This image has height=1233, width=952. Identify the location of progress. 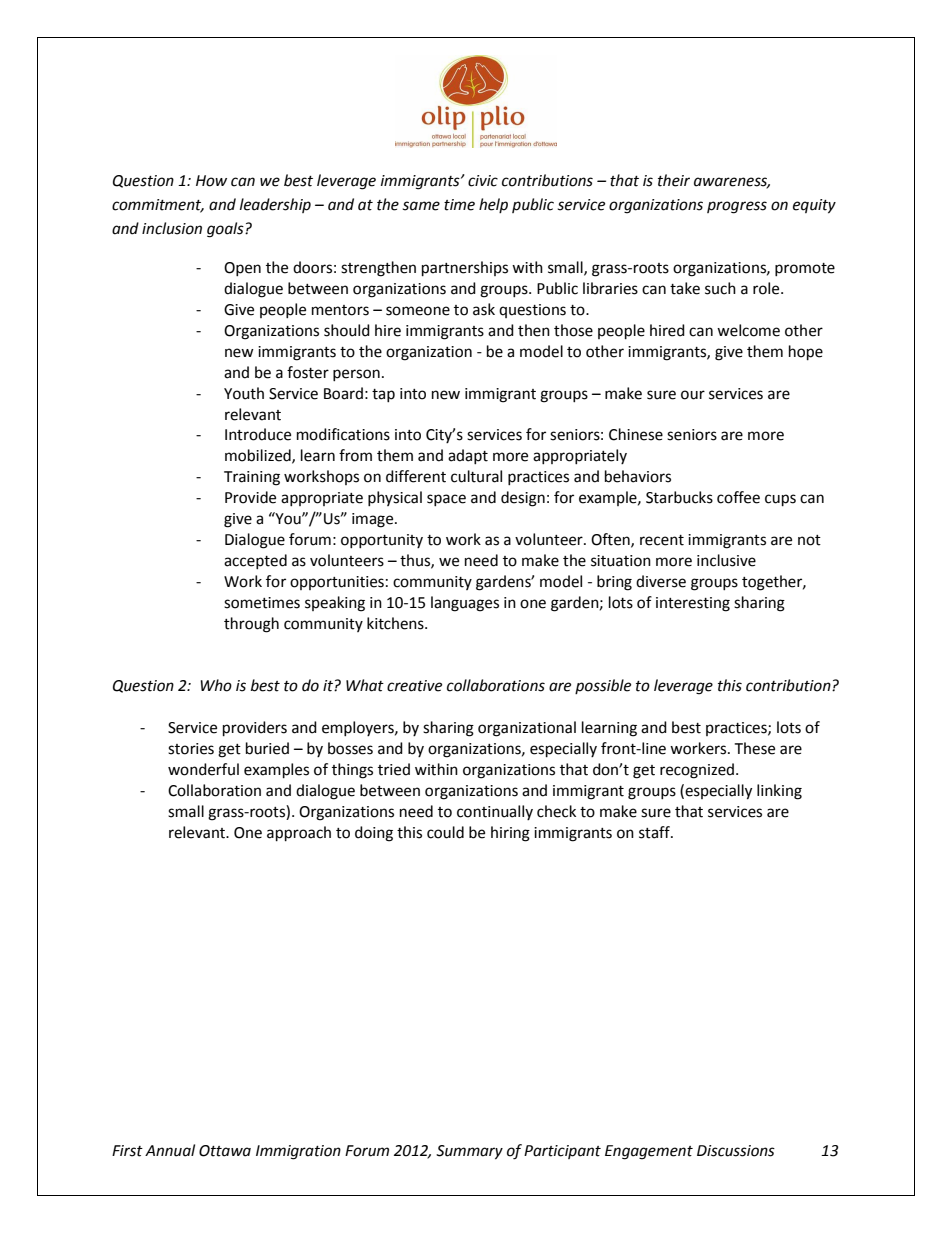
(737, 207).
